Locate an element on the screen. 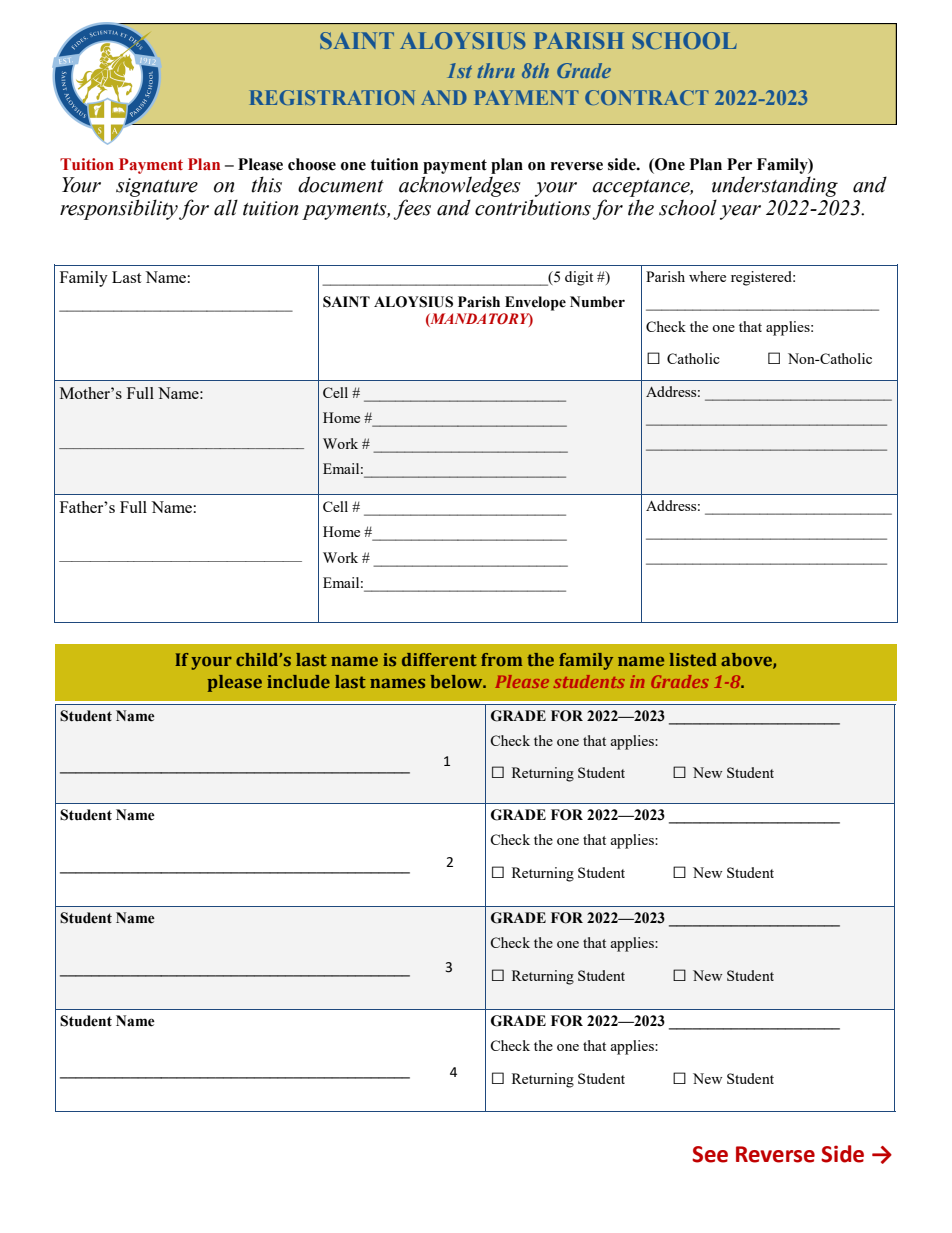  include is located at coordinates (298, 681).
